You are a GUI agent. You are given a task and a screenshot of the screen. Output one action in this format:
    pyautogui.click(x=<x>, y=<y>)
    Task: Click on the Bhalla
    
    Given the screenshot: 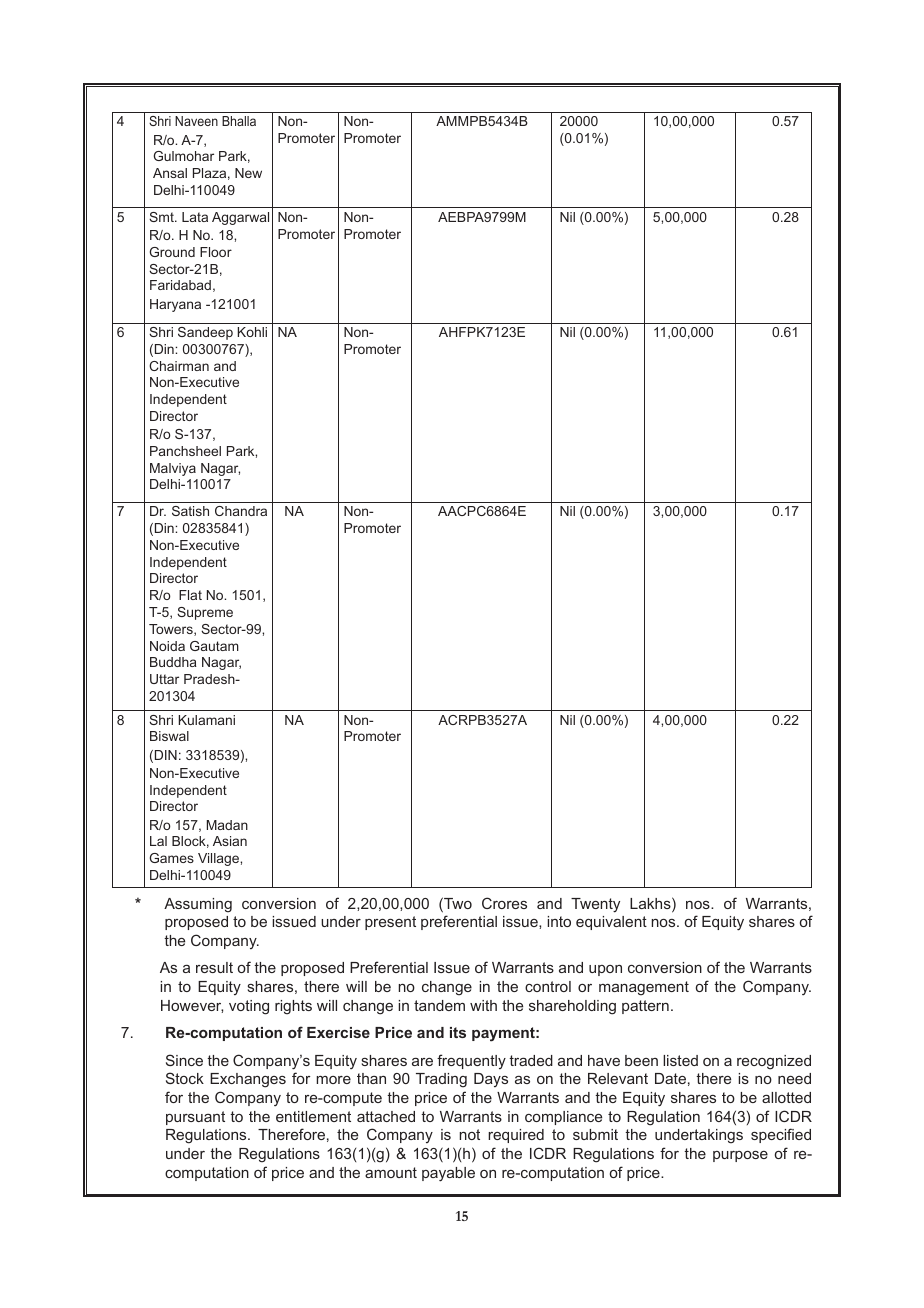 What is the action you would take?
    pyautogui.click(x=239, y=121)
